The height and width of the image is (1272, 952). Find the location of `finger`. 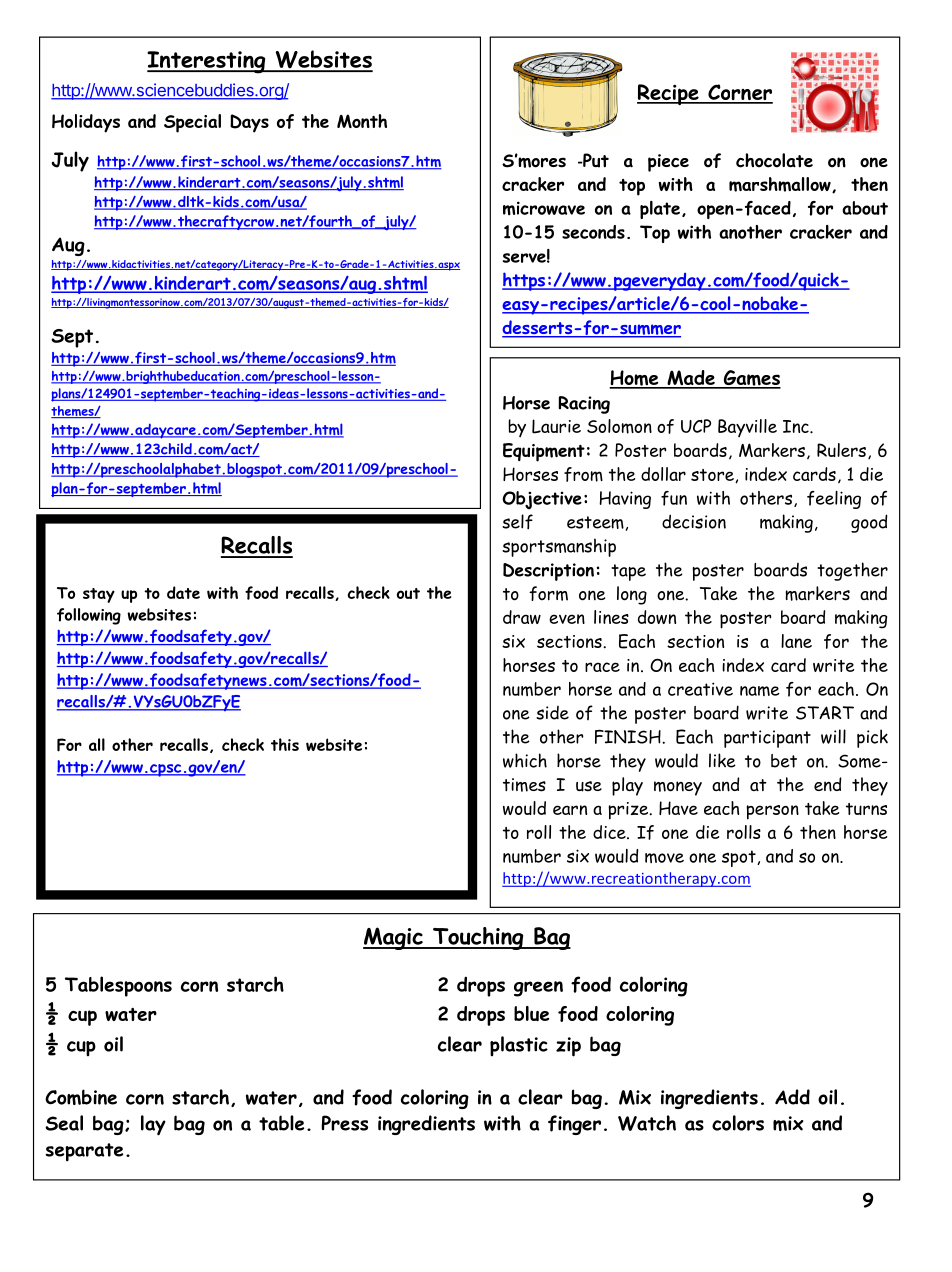

finger is located at coordinates (574, 1125).
